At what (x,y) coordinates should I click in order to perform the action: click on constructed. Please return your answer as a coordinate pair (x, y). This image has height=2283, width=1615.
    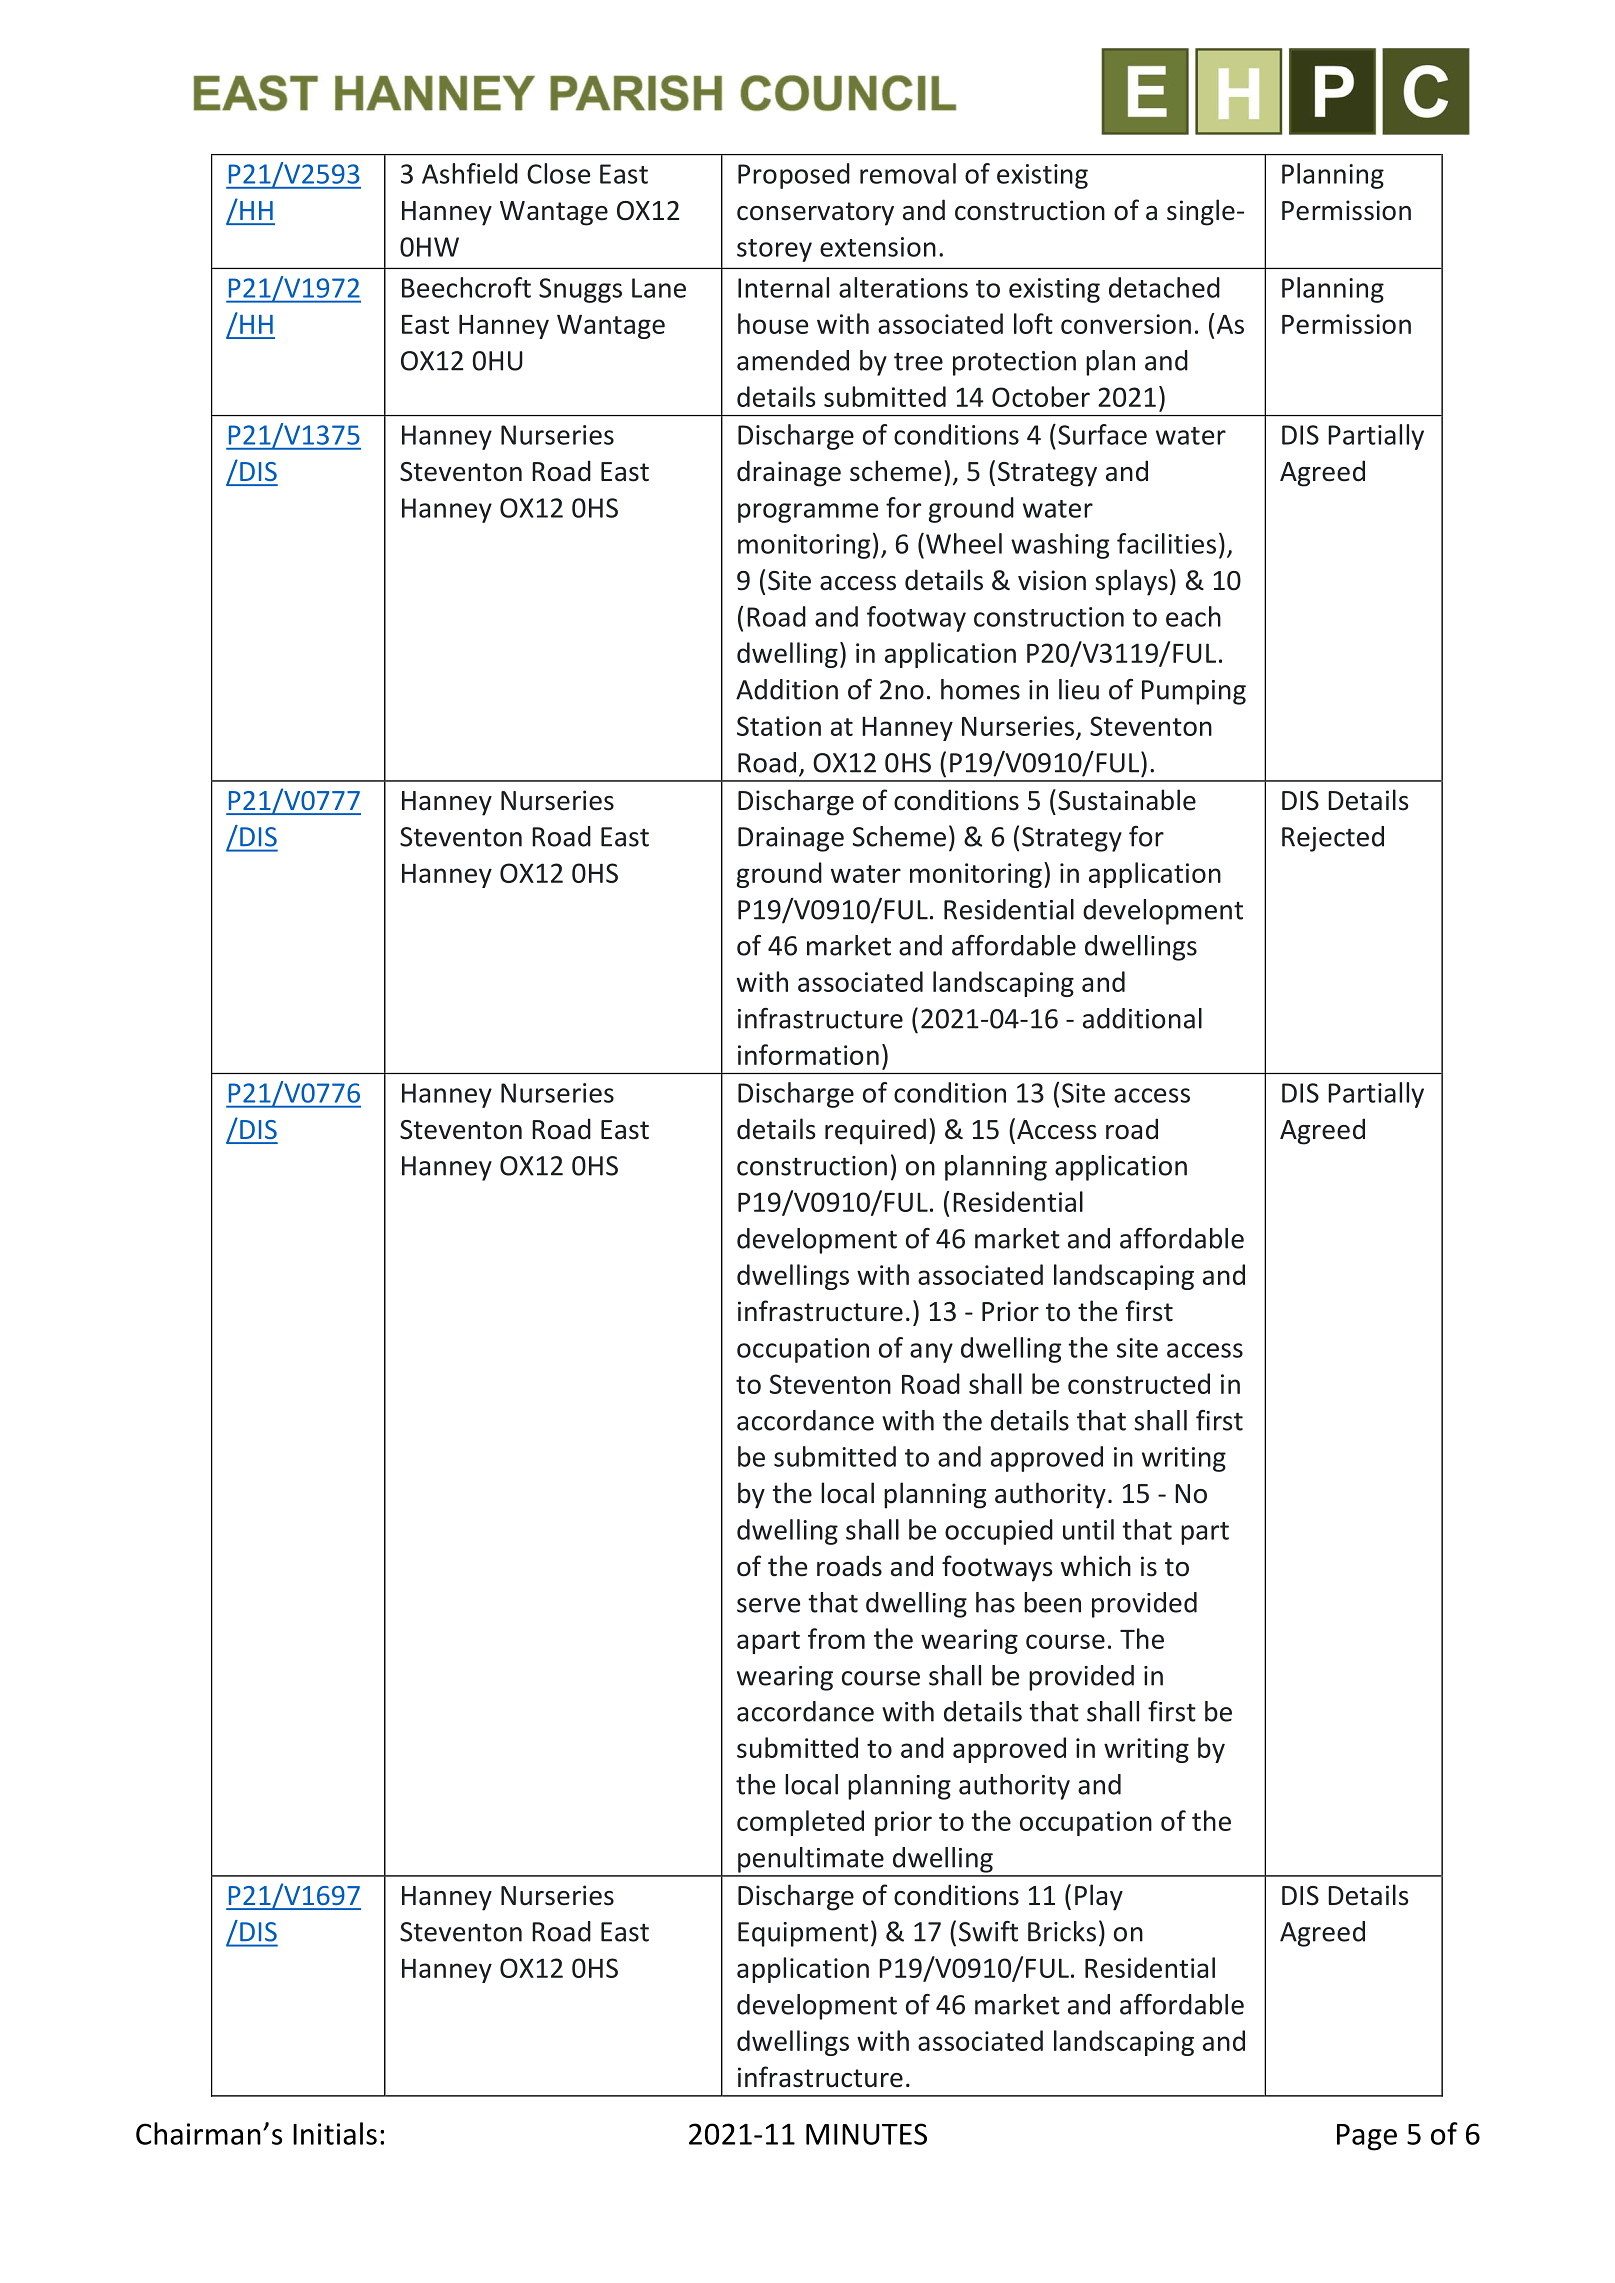
    Looking at the image, I should click on (1139, 1383).
